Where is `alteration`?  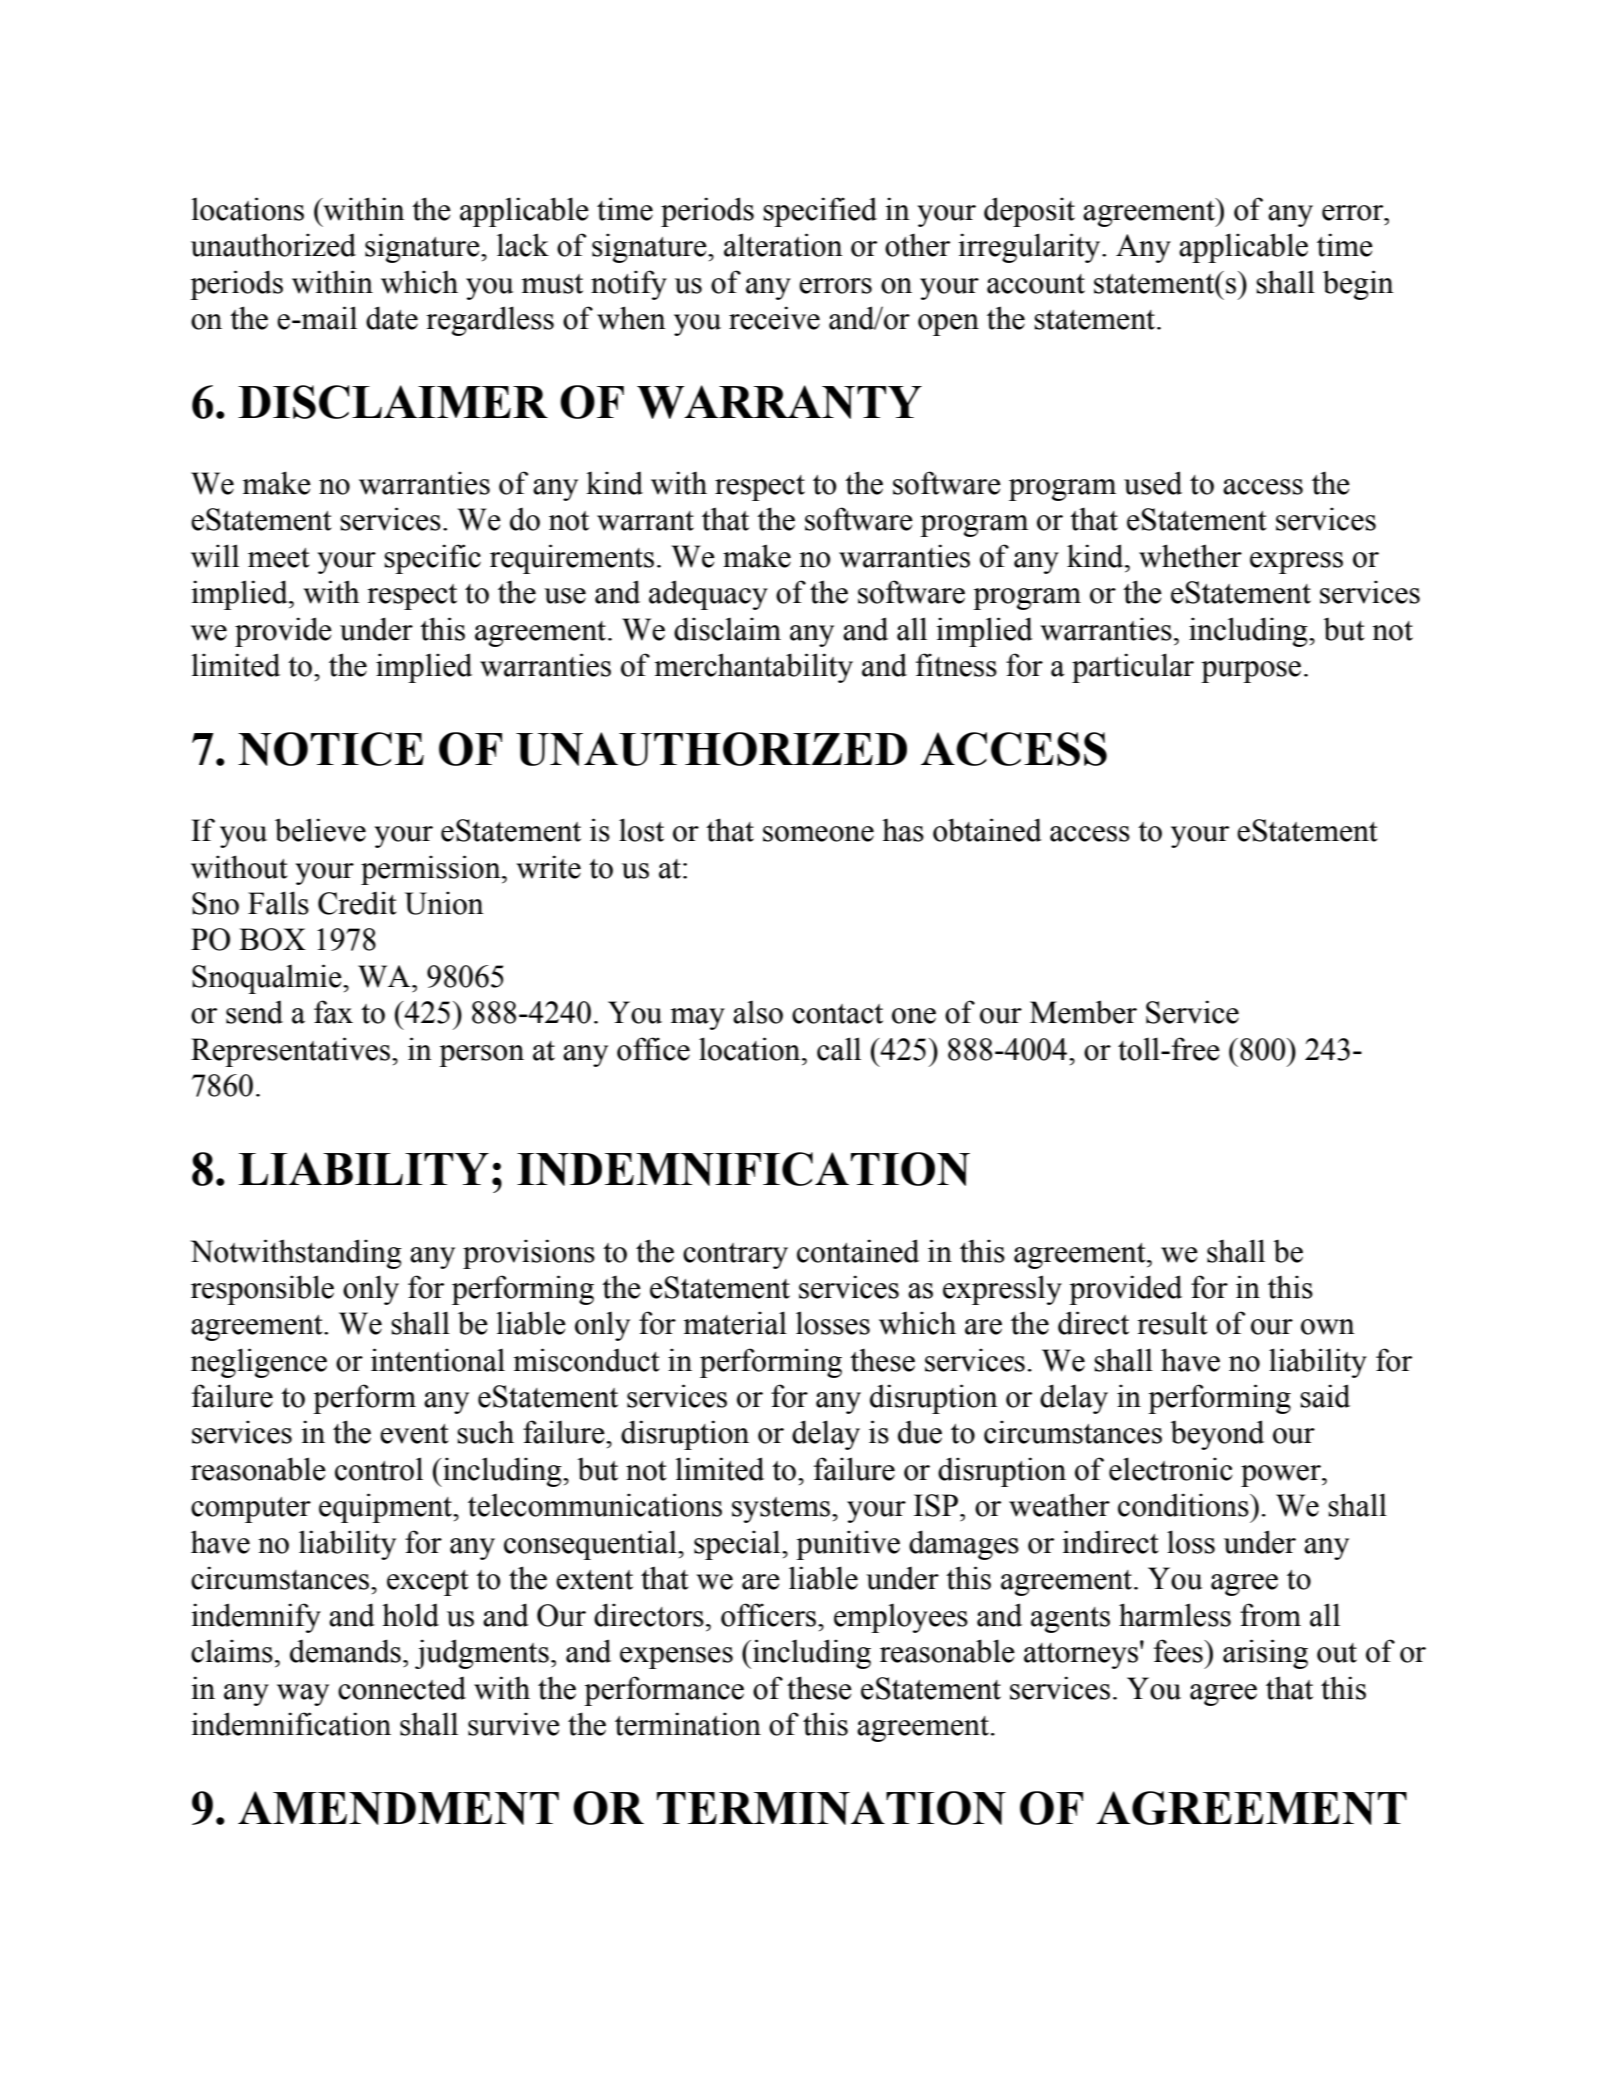
alteration is located at coordinates (783, 245).
